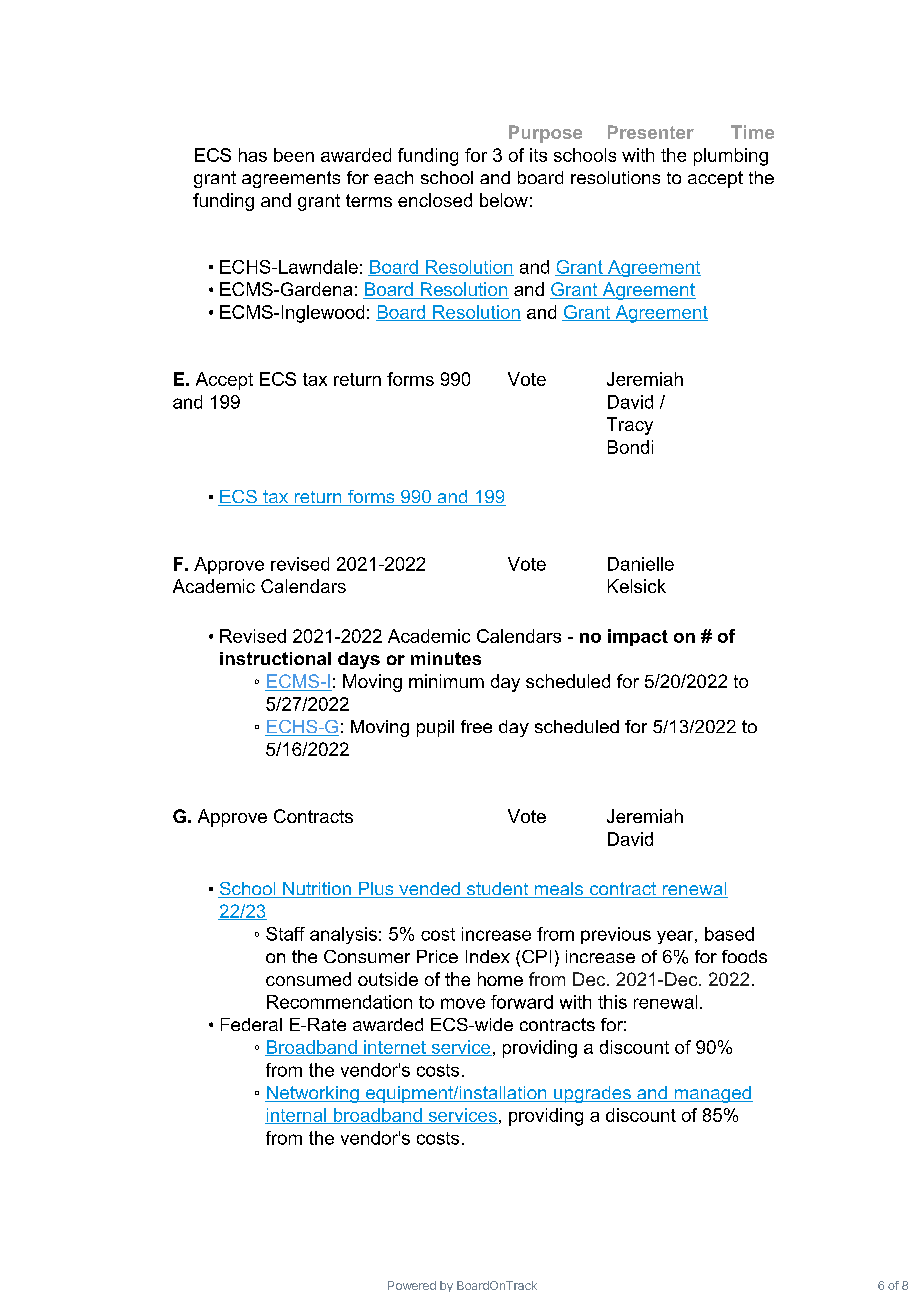 Image resolution: width=924 pixels, height=1308 pixels. Describe the element at coordinates (729, 934) in the document. I see `based` at that location.
